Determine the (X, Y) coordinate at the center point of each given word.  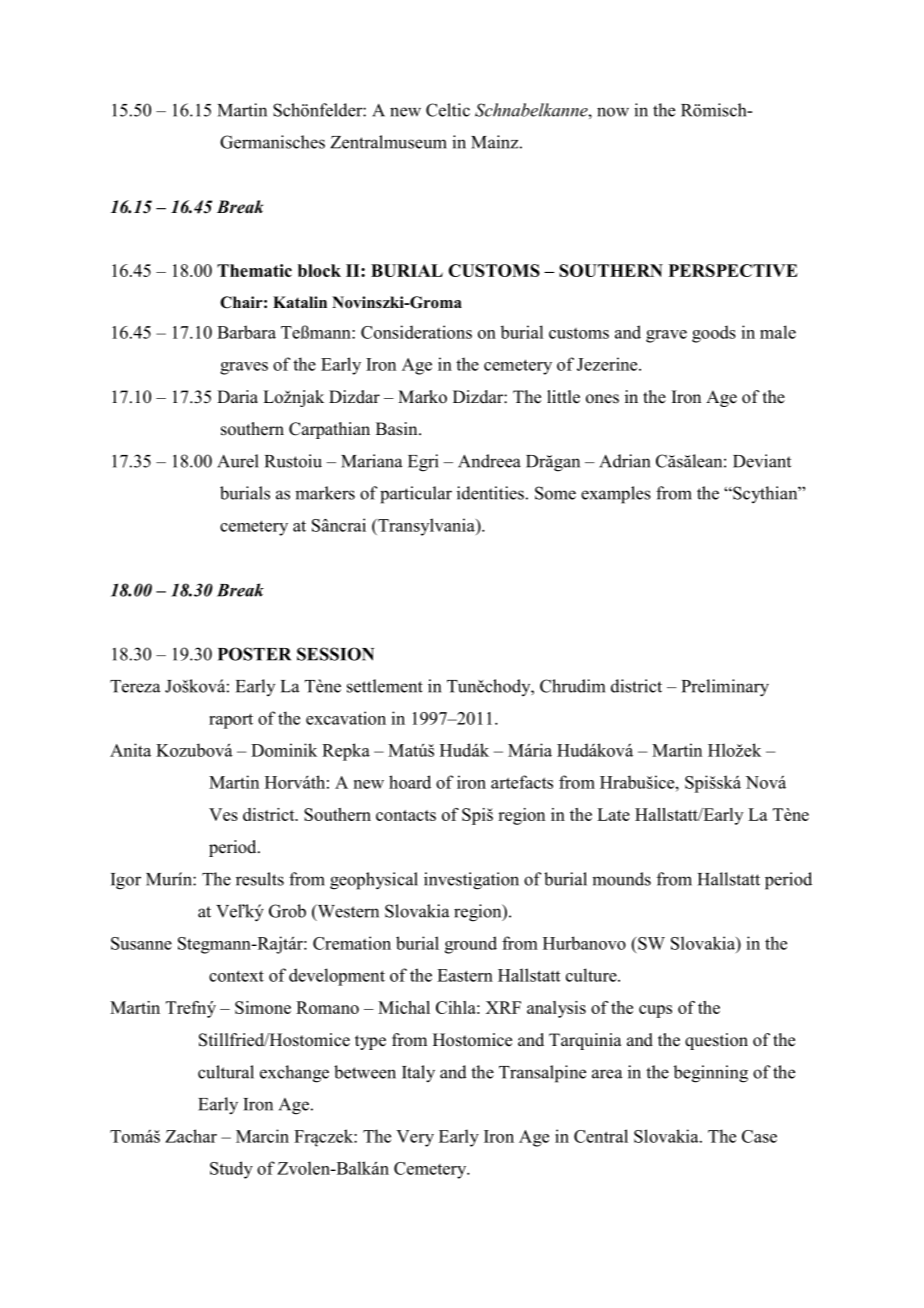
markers (325, 493)
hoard (410, 782)
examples (616, 495)
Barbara (246, 332)
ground (471, 945)
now (613, 112)
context (236, 976)
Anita (130, 750)
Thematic (254, 270)
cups (655, 1011)
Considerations (416, 332)
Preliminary (725, 688)
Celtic (448, 110)
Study (231, 1170)
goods (714, 334)
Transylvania (426, 527)
